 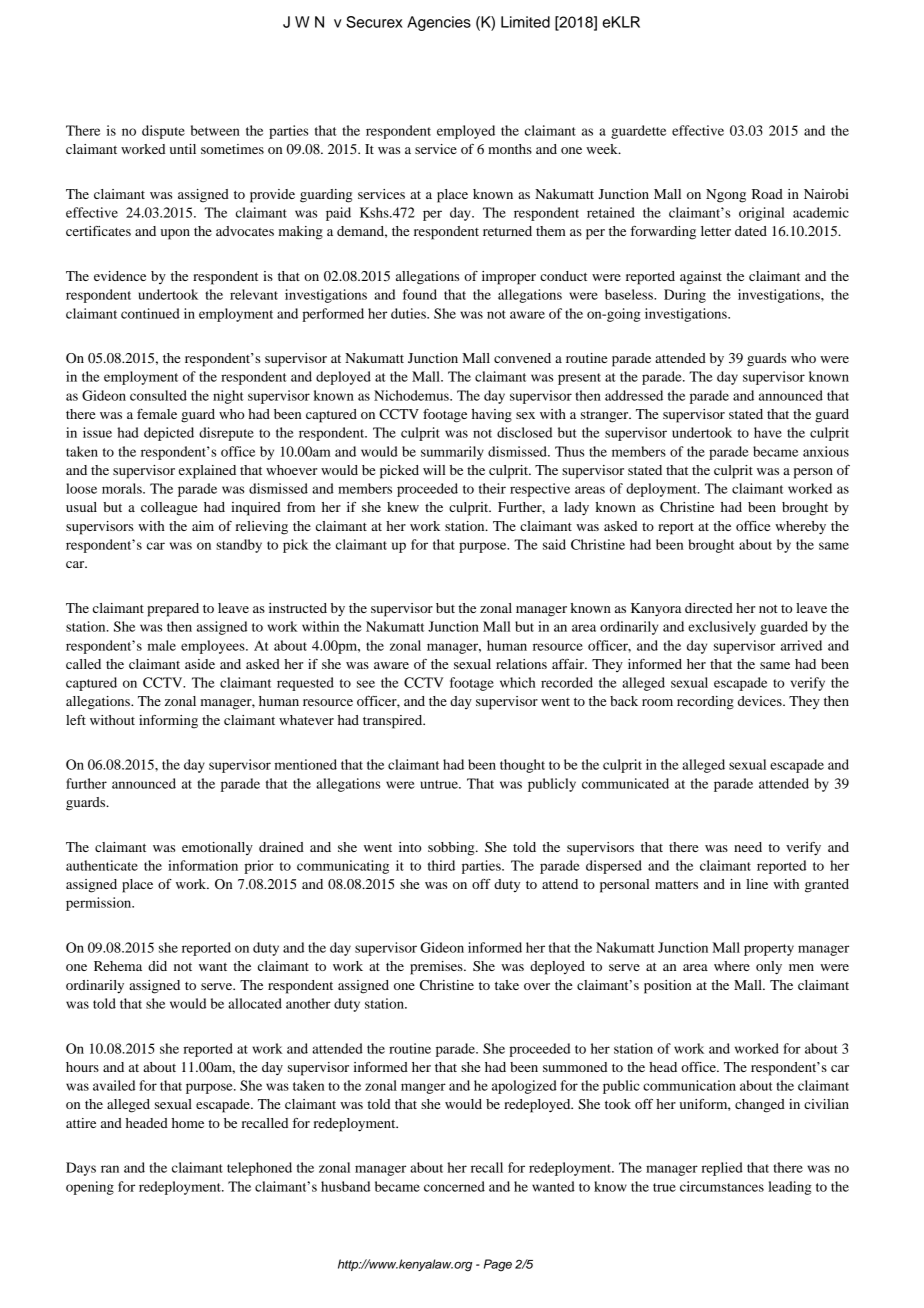 I want to click on information, so click(x=203, y=865).
